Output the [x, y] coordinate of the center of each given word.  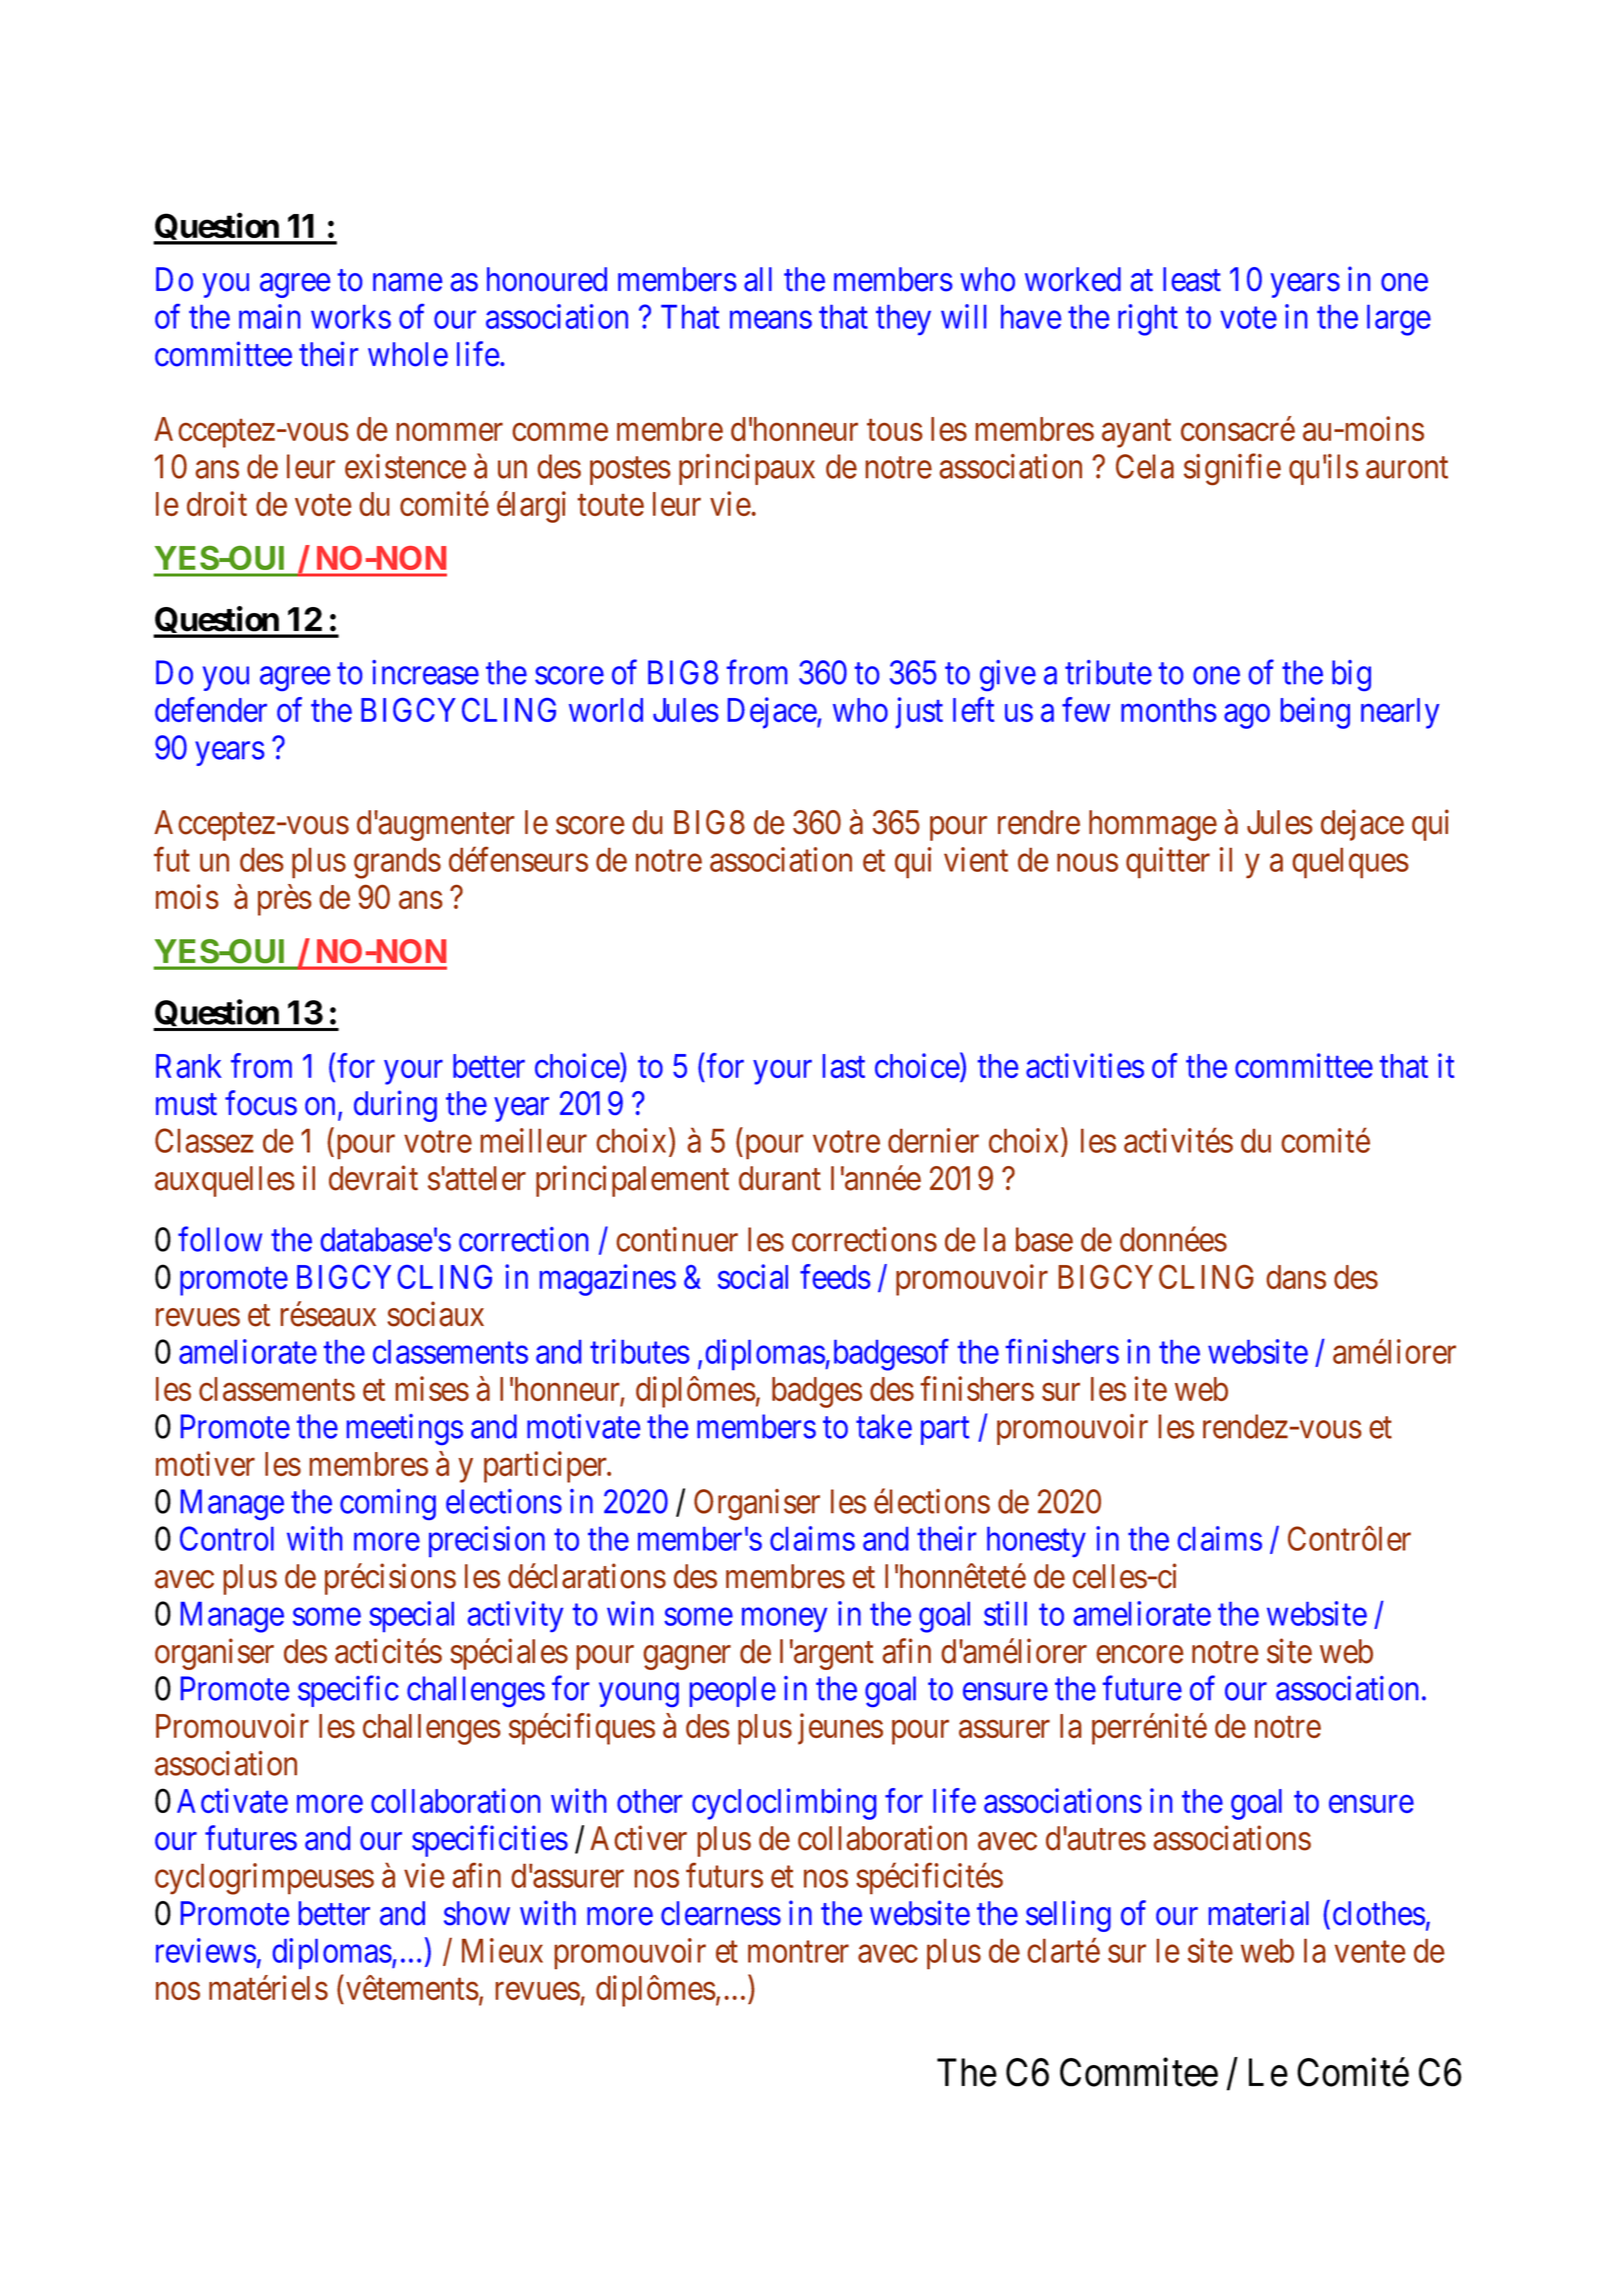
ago [1247, 716]
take [884, 1426]
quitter [1168, 863]
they [903, 320]
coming [388, 1504]
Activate [232, 1800]
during [395, 1106]
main [269, 316]
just [919, 713]
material [1259, 1913]
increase [425, 672]
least [1192, 279]
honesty [1036, 1542]
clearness [721, 1913]
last [844, 1066]
